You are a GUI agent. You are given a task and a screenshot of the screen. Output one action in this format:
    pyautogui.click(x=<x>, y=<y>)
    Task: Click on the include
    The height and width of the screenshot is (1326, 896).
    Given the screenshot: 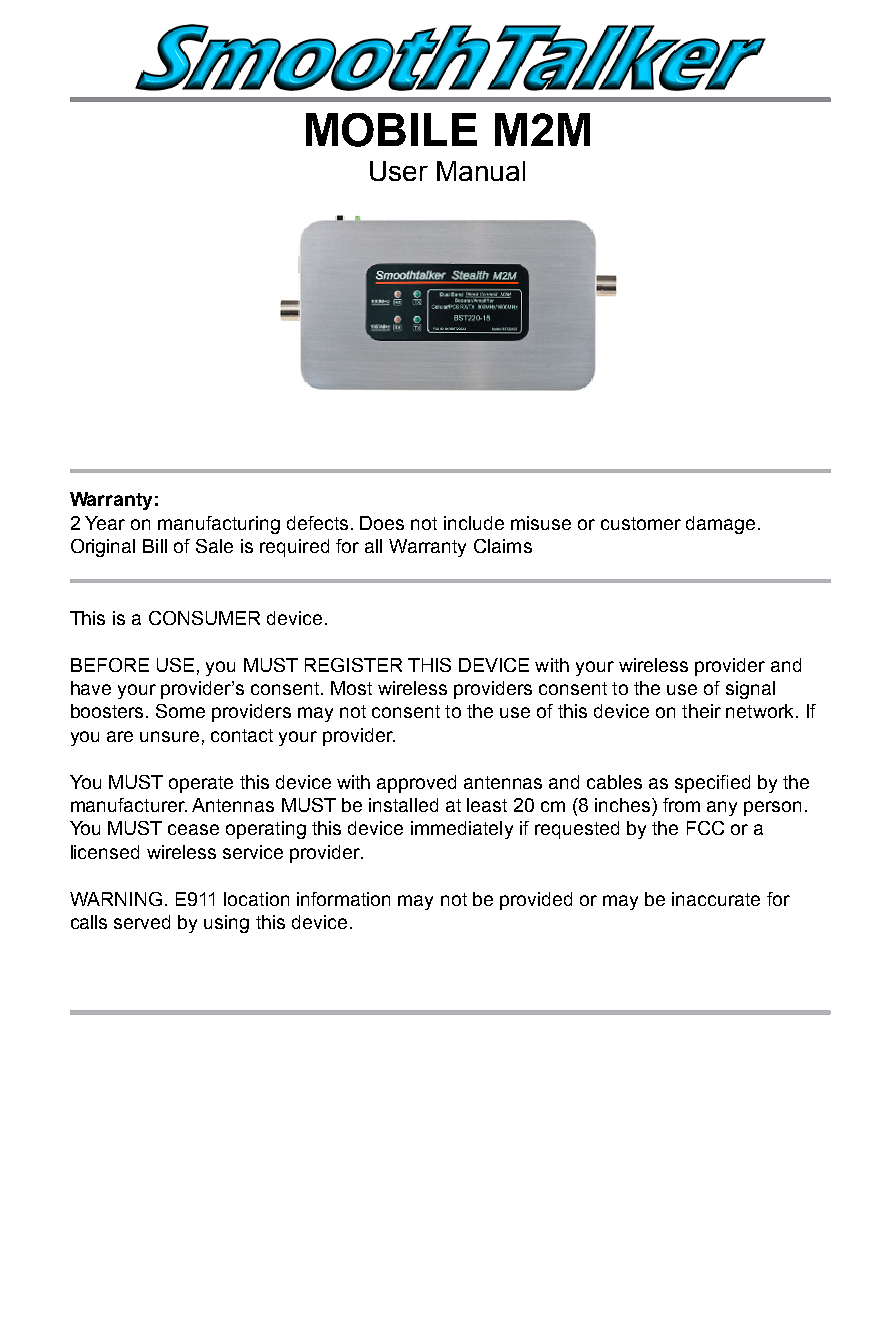 What is the action you would take?
    pyautogui.click(x=474, y=523)
